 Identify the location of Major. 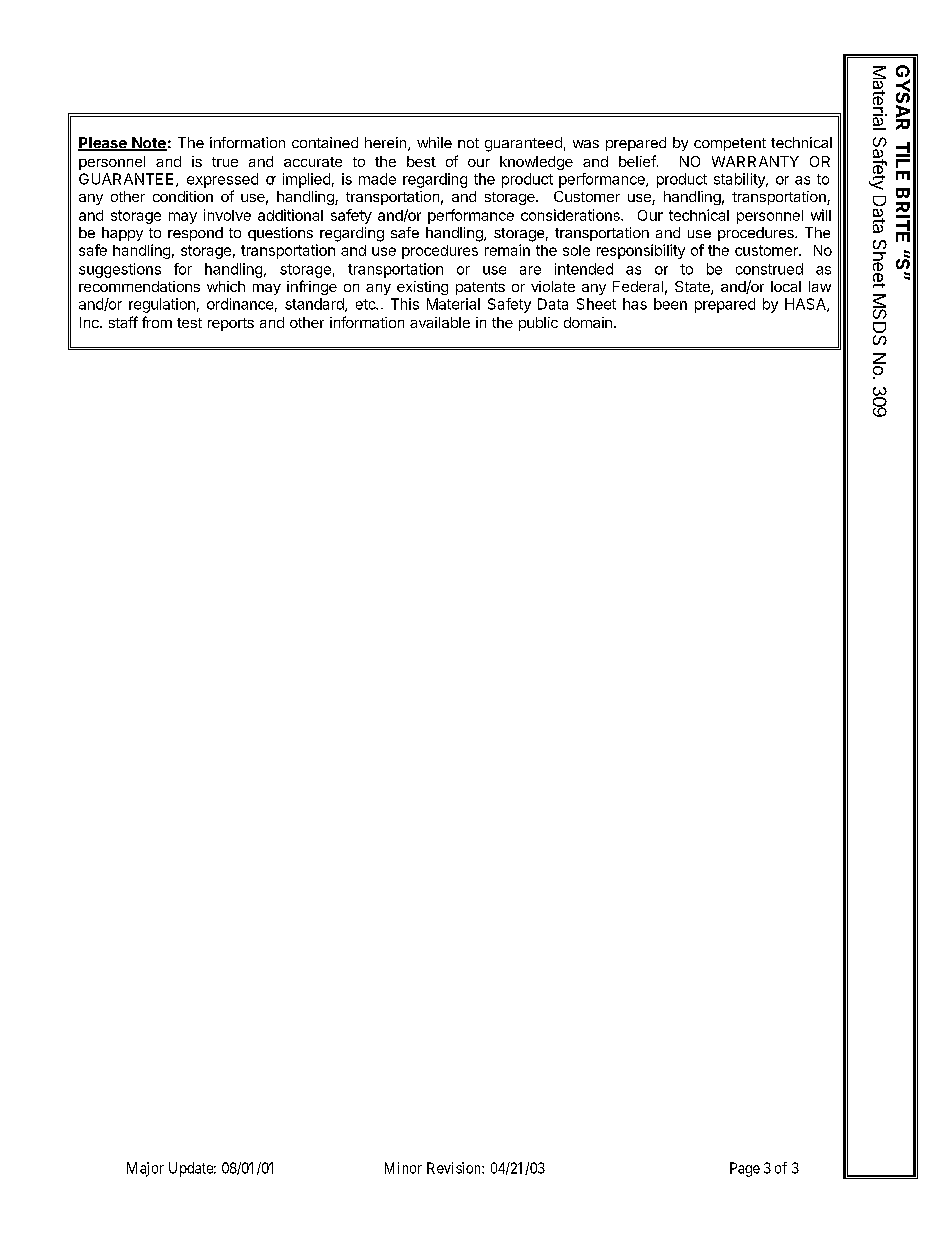
(145, 1169).
